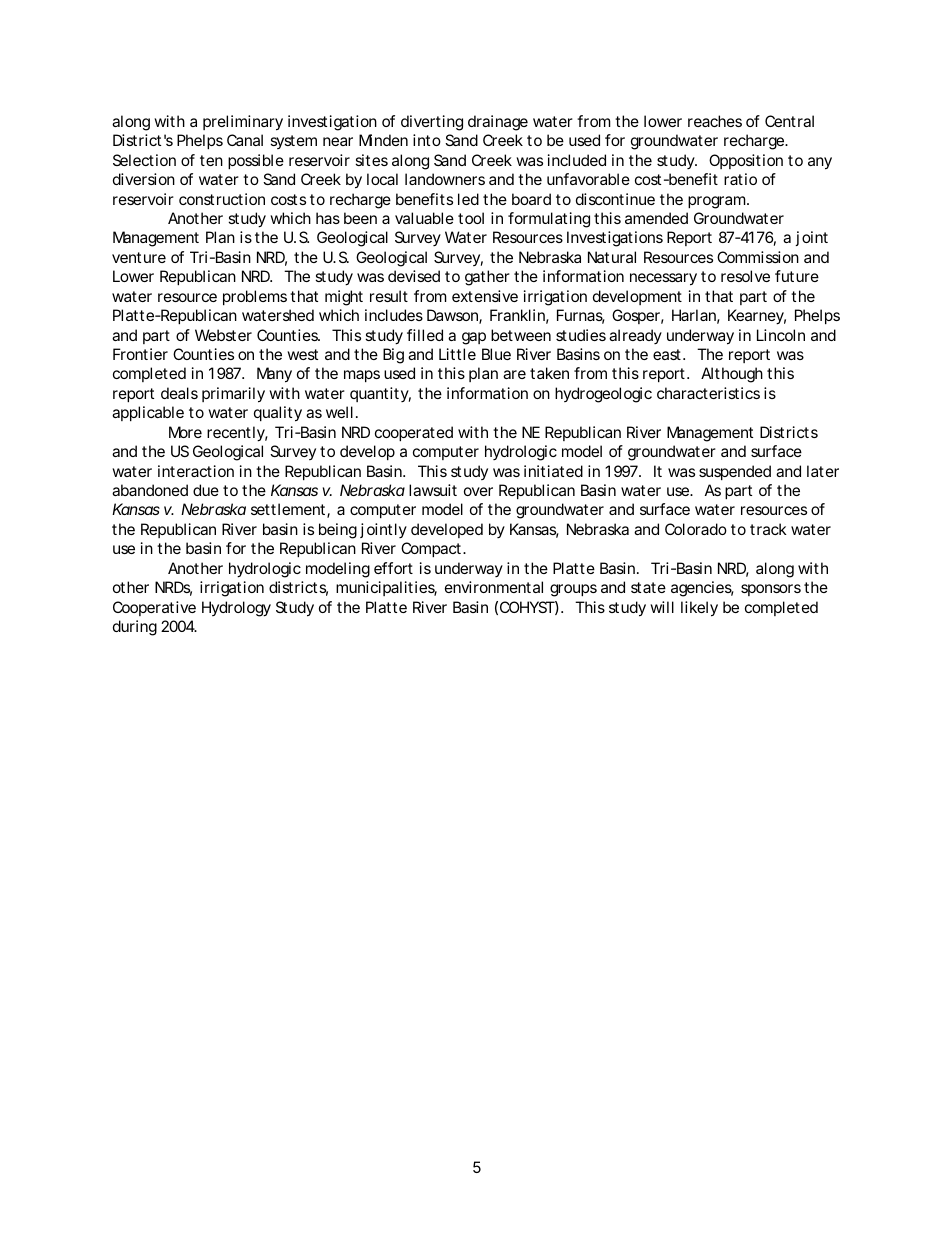 This page has width=952, height=1233. I want to click on problems, so click(255, 297).
